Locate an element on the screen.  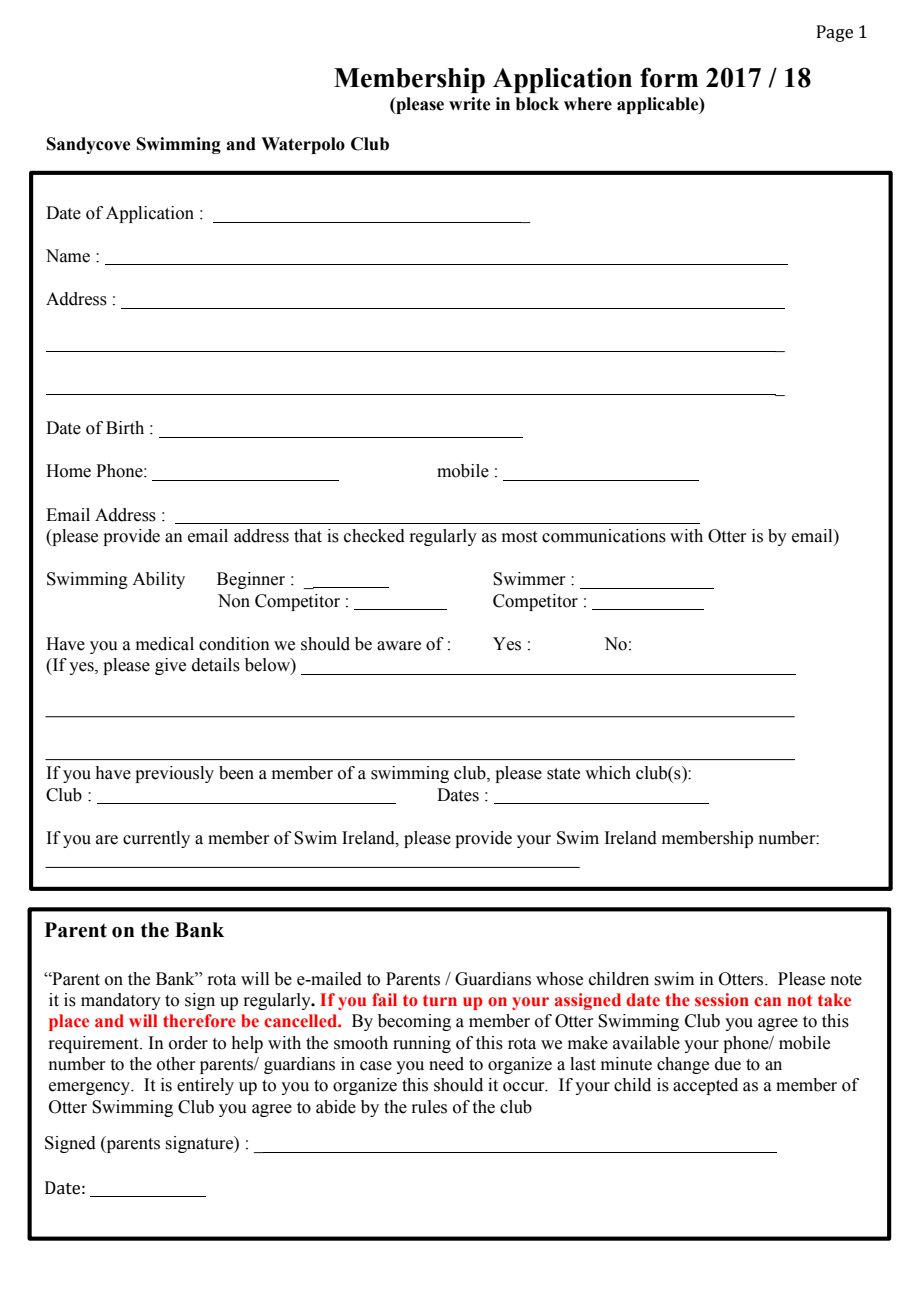
Name is located at coordinates (68, 256).
